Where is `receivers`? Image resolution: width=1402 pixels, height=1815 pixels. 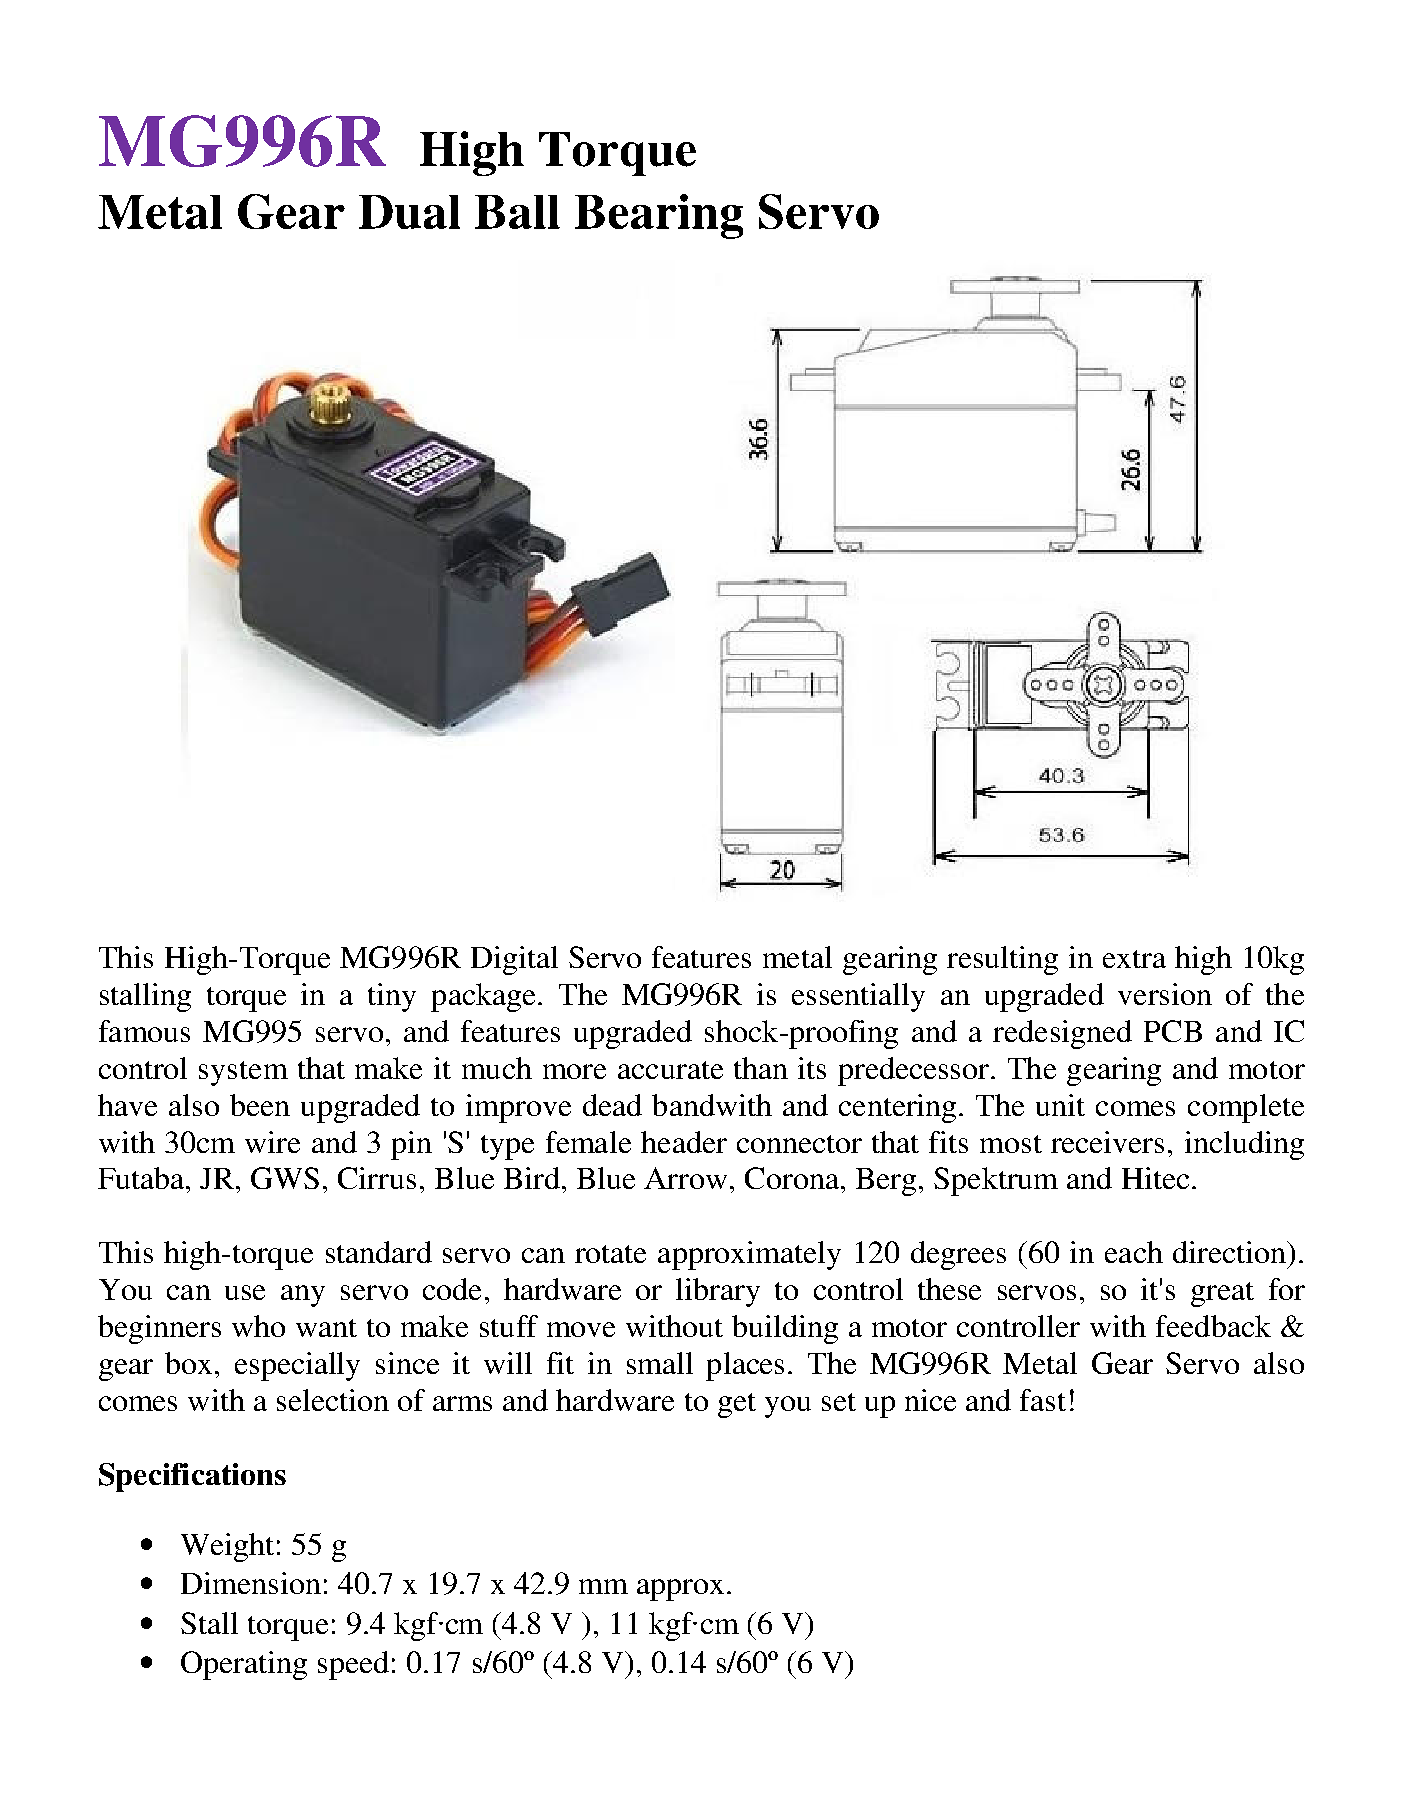
receivers is located at coordinates (1107, 1142).
